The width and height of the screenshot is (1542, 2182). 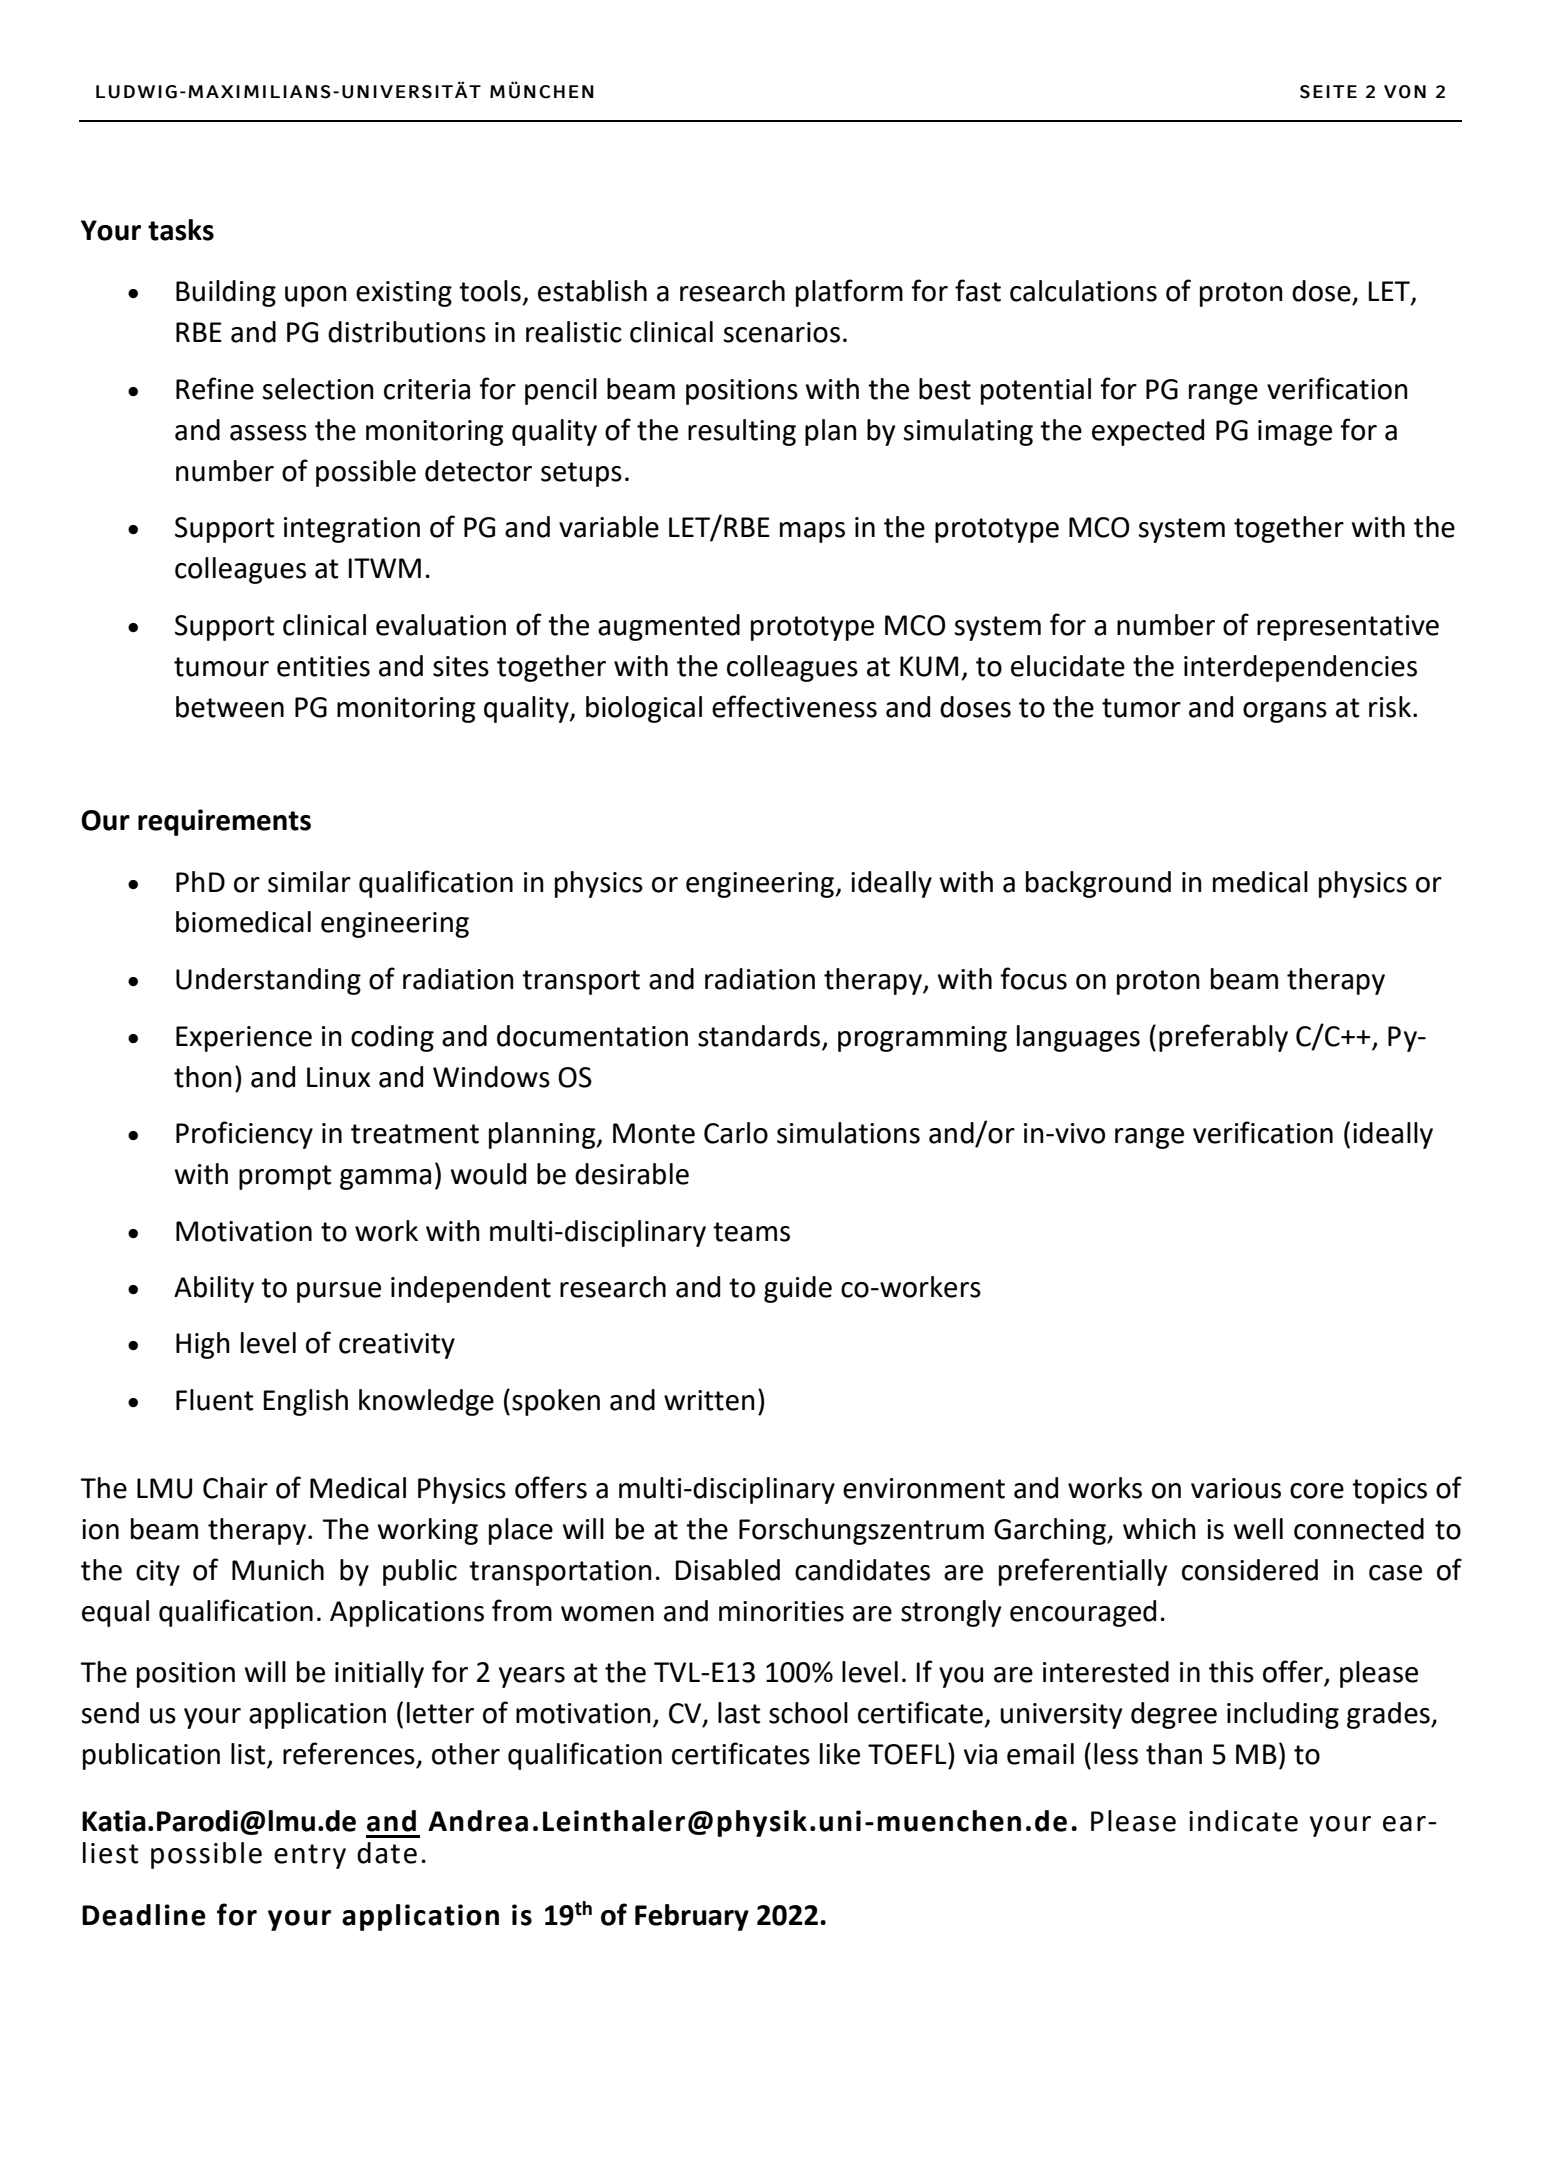 What do you see at coordinates (1328, 92) in the screenshot?
I see `SEITE` at bounding box center [1328, 92].
